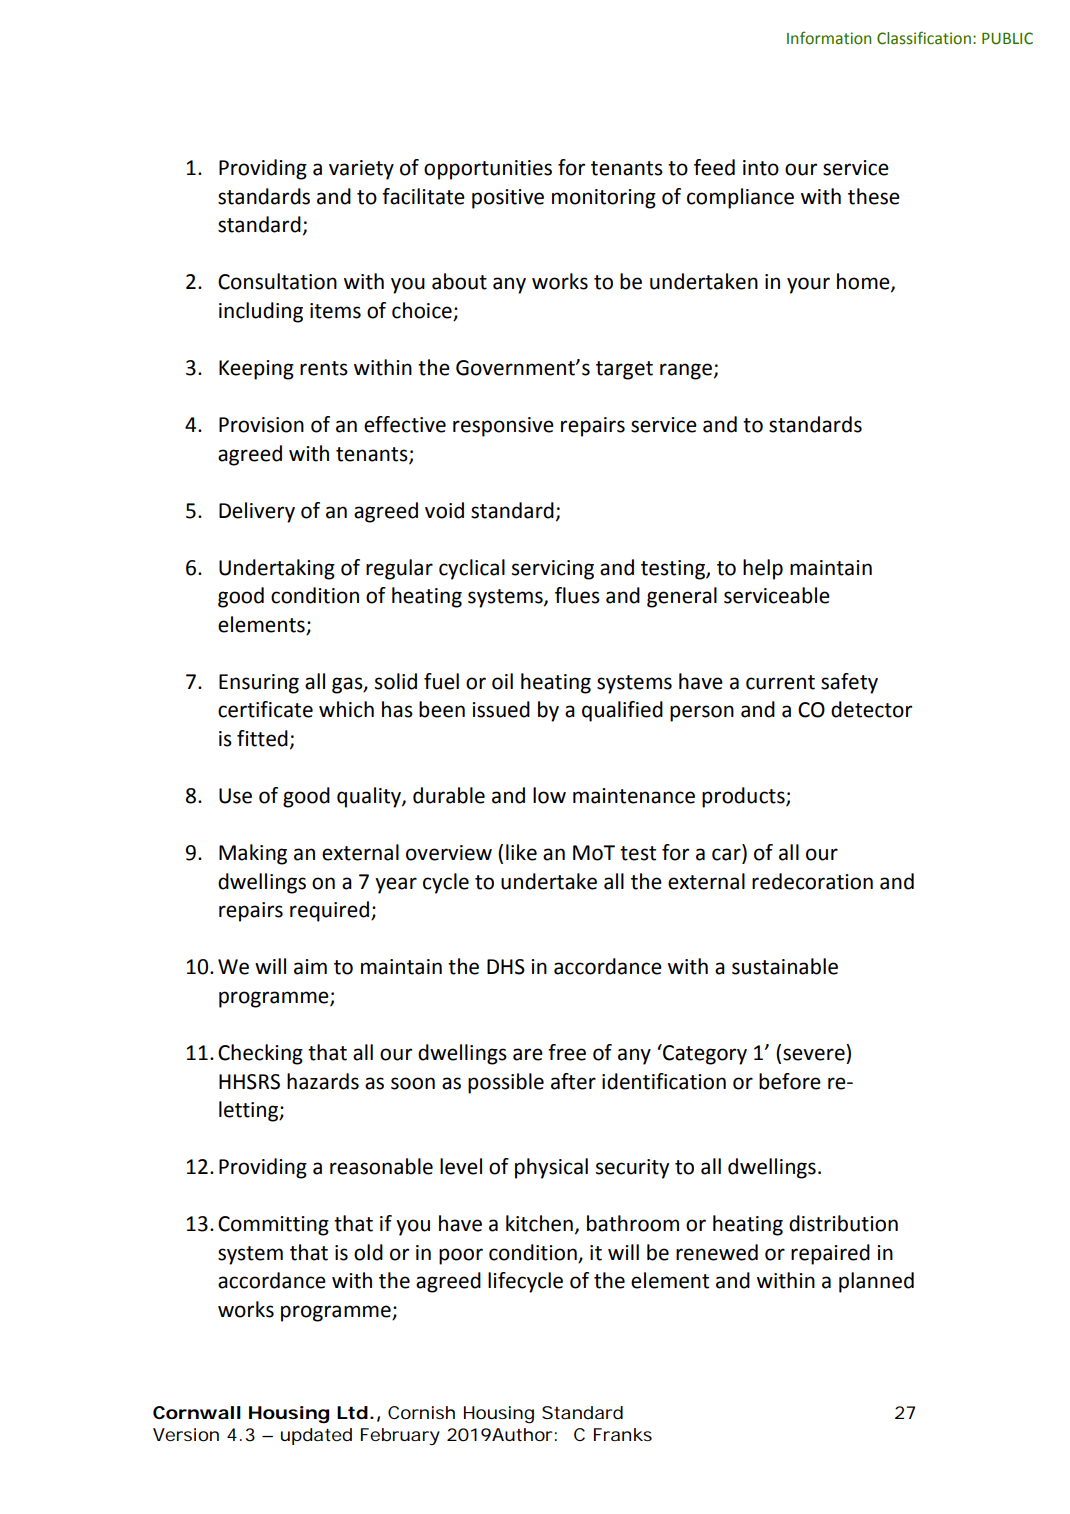 The image size is (1070, 1514). What do you see at coordinates (814, 1054) in the document?
I see `severe` at bounding box center [814, 1054].
